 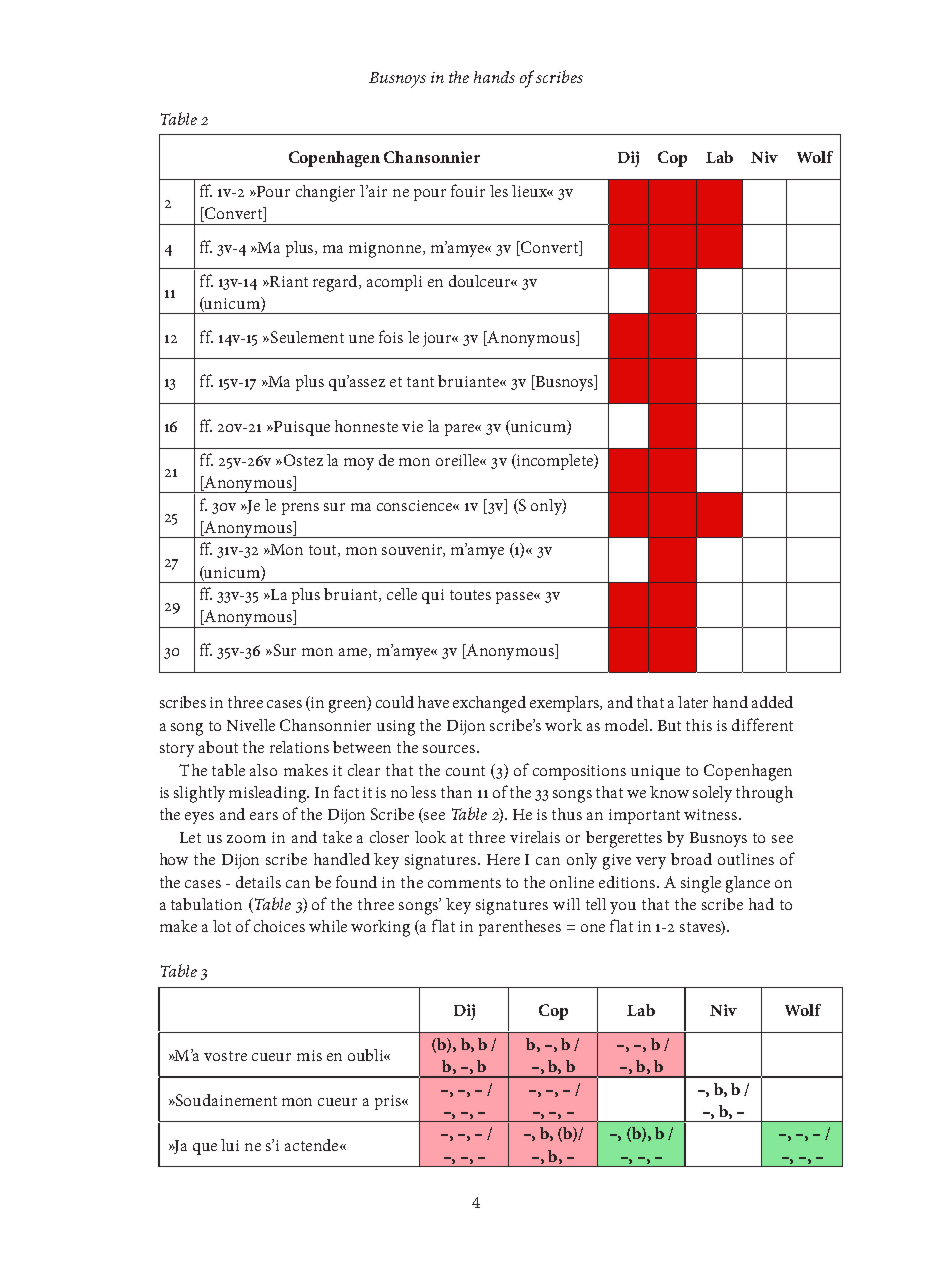 I want to click on vie, so click(x=412, y=426).
